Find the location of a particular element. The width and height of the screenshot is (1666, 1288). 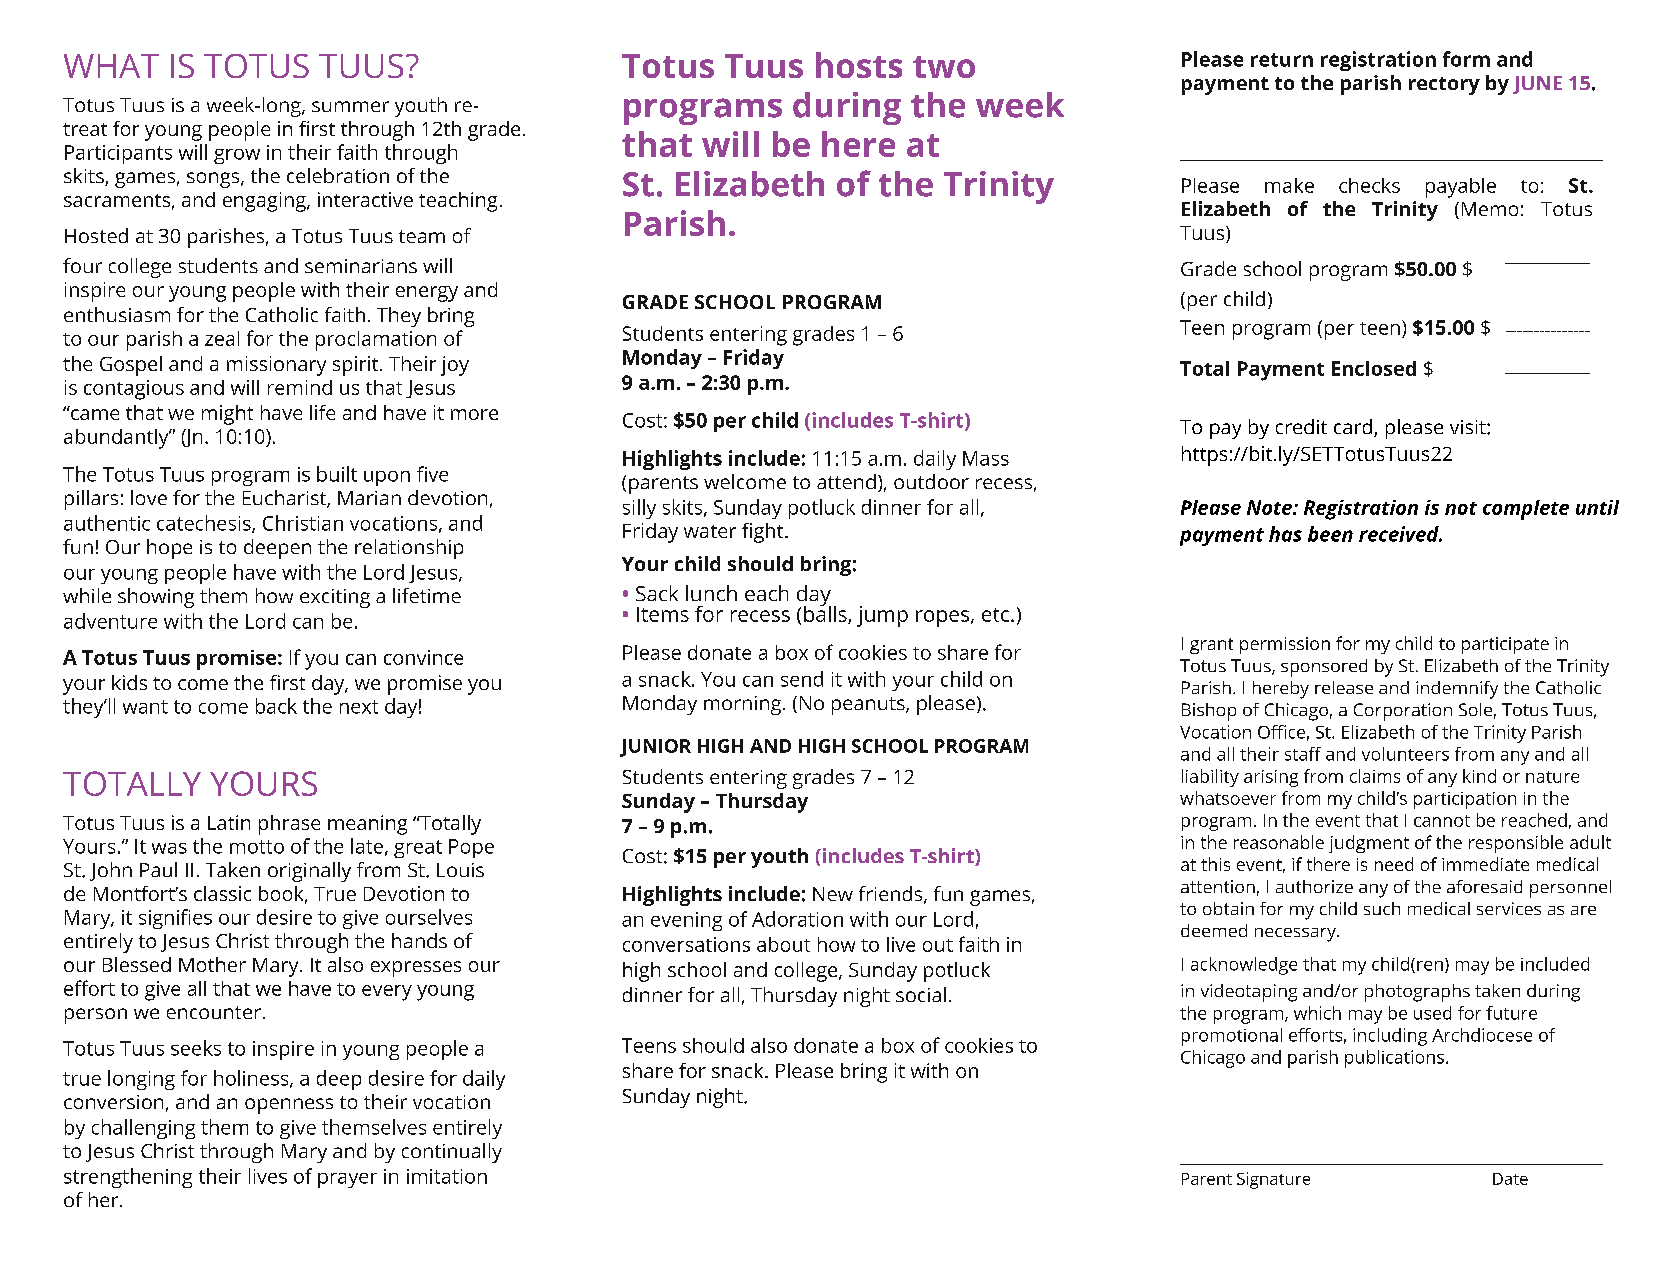

participate is located at coordinates (1505, 645).
